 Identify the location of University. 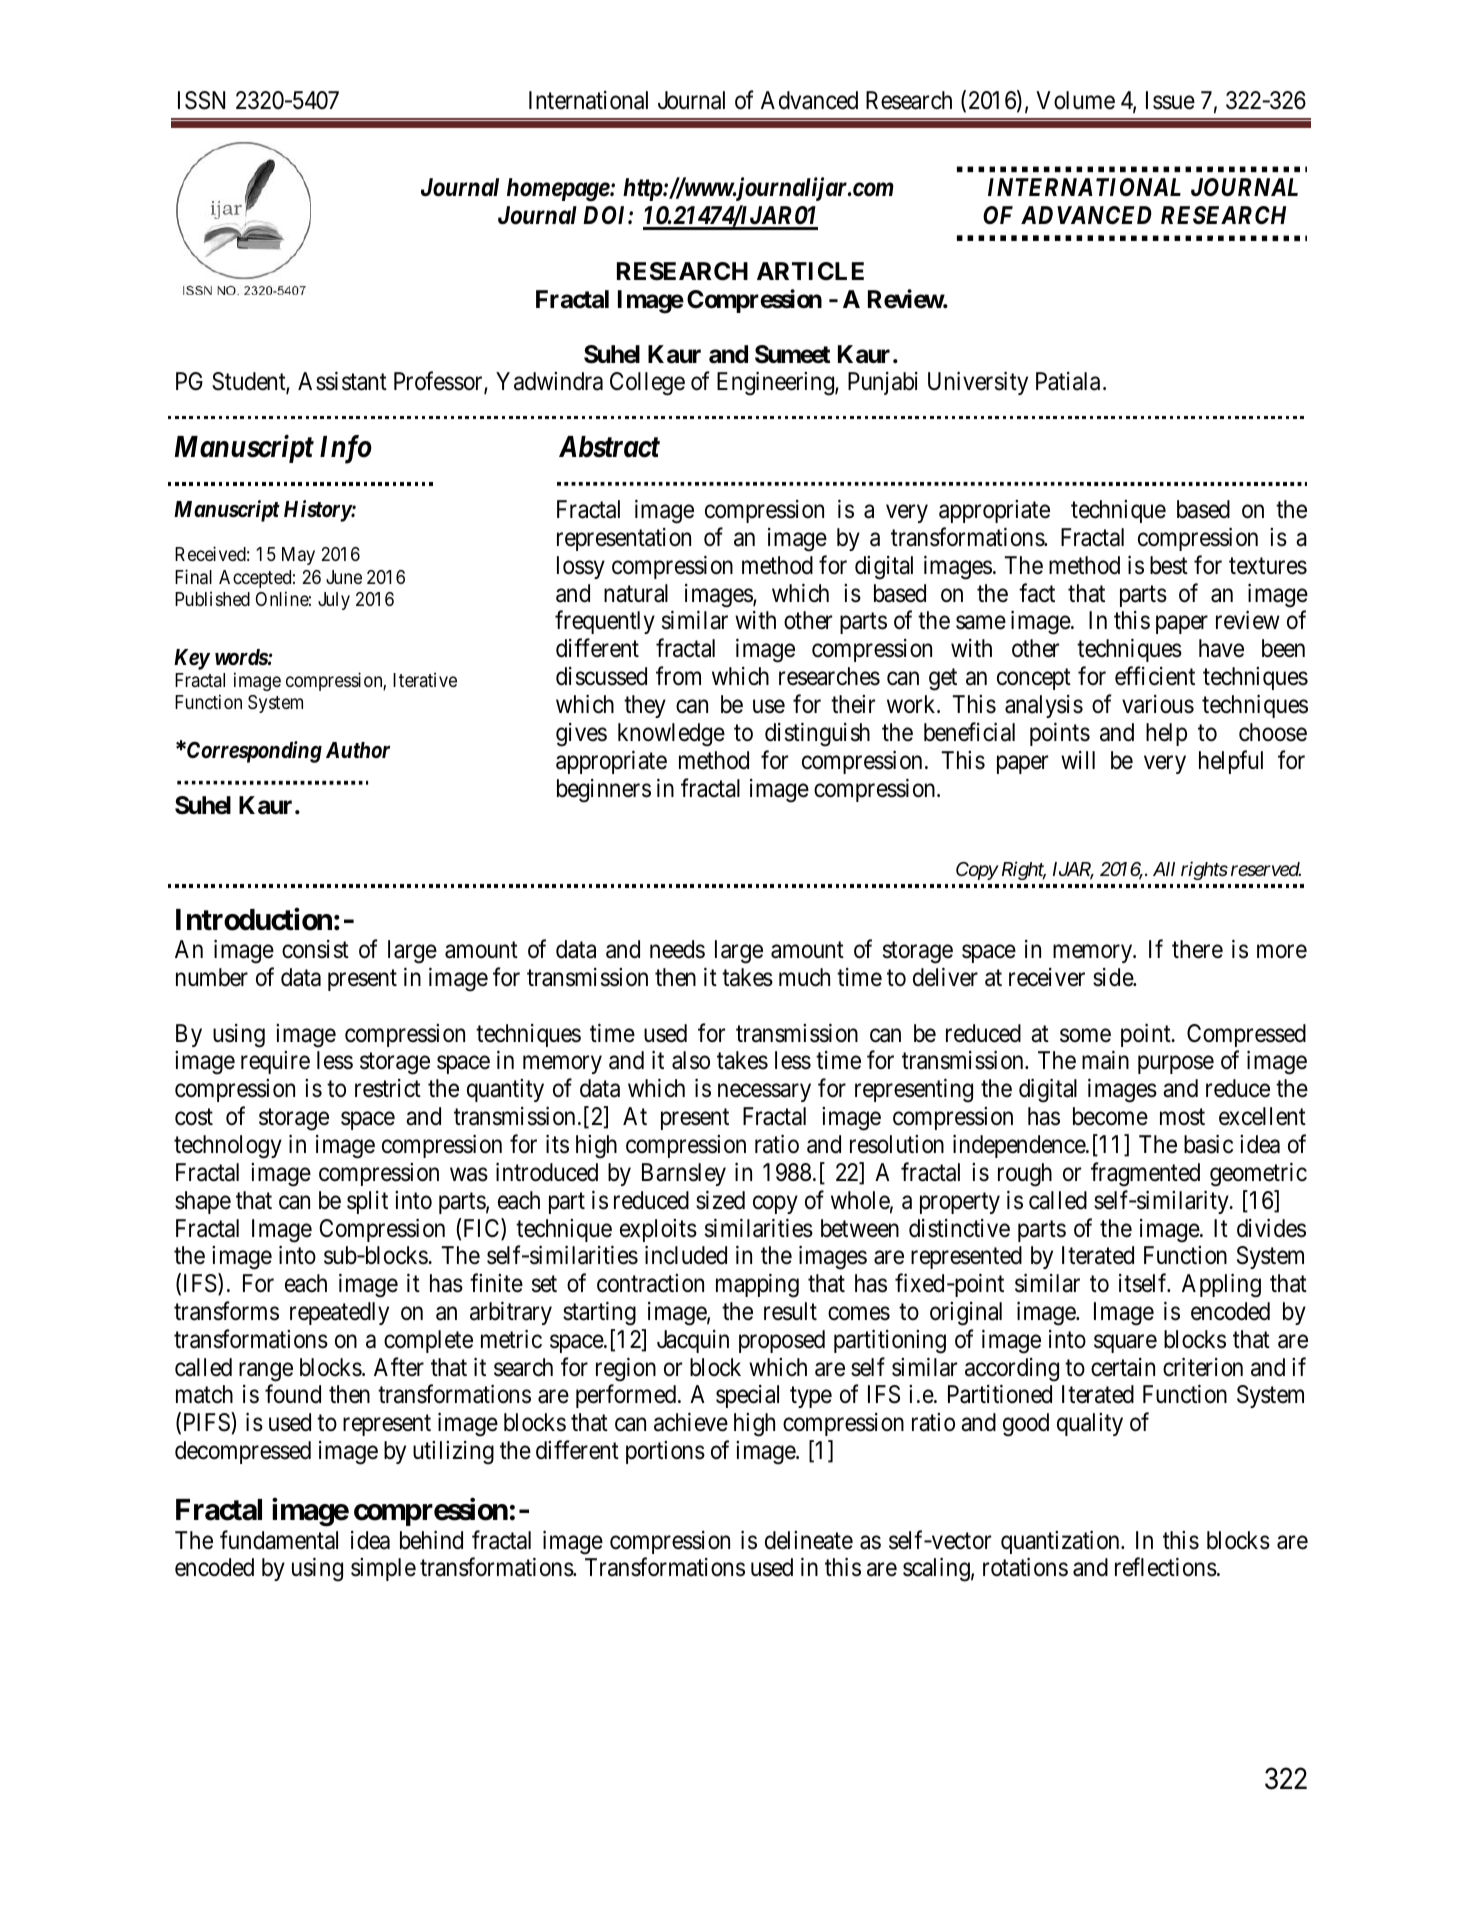
(978, 383).
